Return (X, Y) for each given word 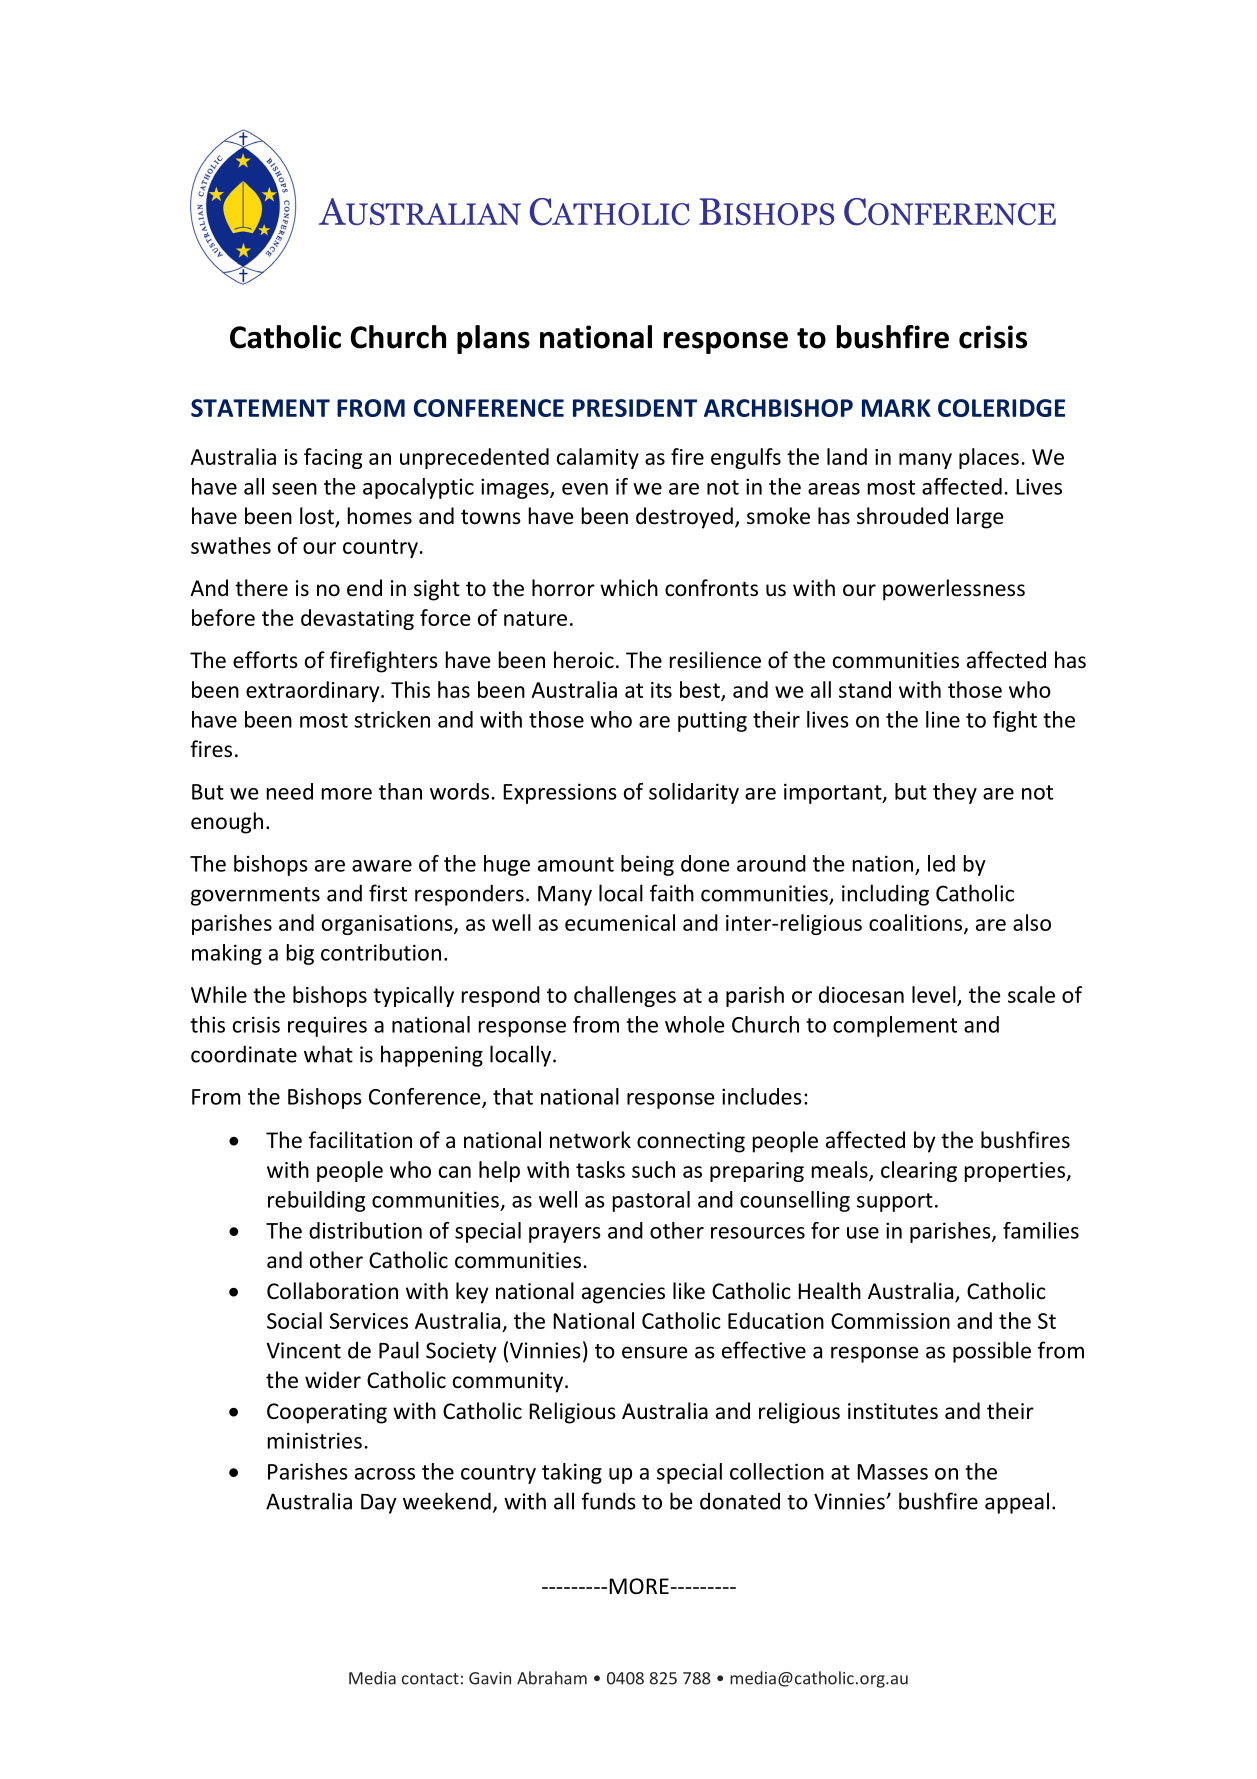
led (941, 863)
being (647, 865)
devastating (357, 619)
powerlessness (954, 590)
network (590, 1140)
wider (333, 1379)
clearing (919, 1171)
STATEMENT (260, 408)
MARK (896, 408)
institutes (893, 1411)
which (629, 588)
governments (255, 896)
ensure (654, 1352)
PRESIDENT (635, 408)
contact (430, 1679)
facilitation (360, 1140)
